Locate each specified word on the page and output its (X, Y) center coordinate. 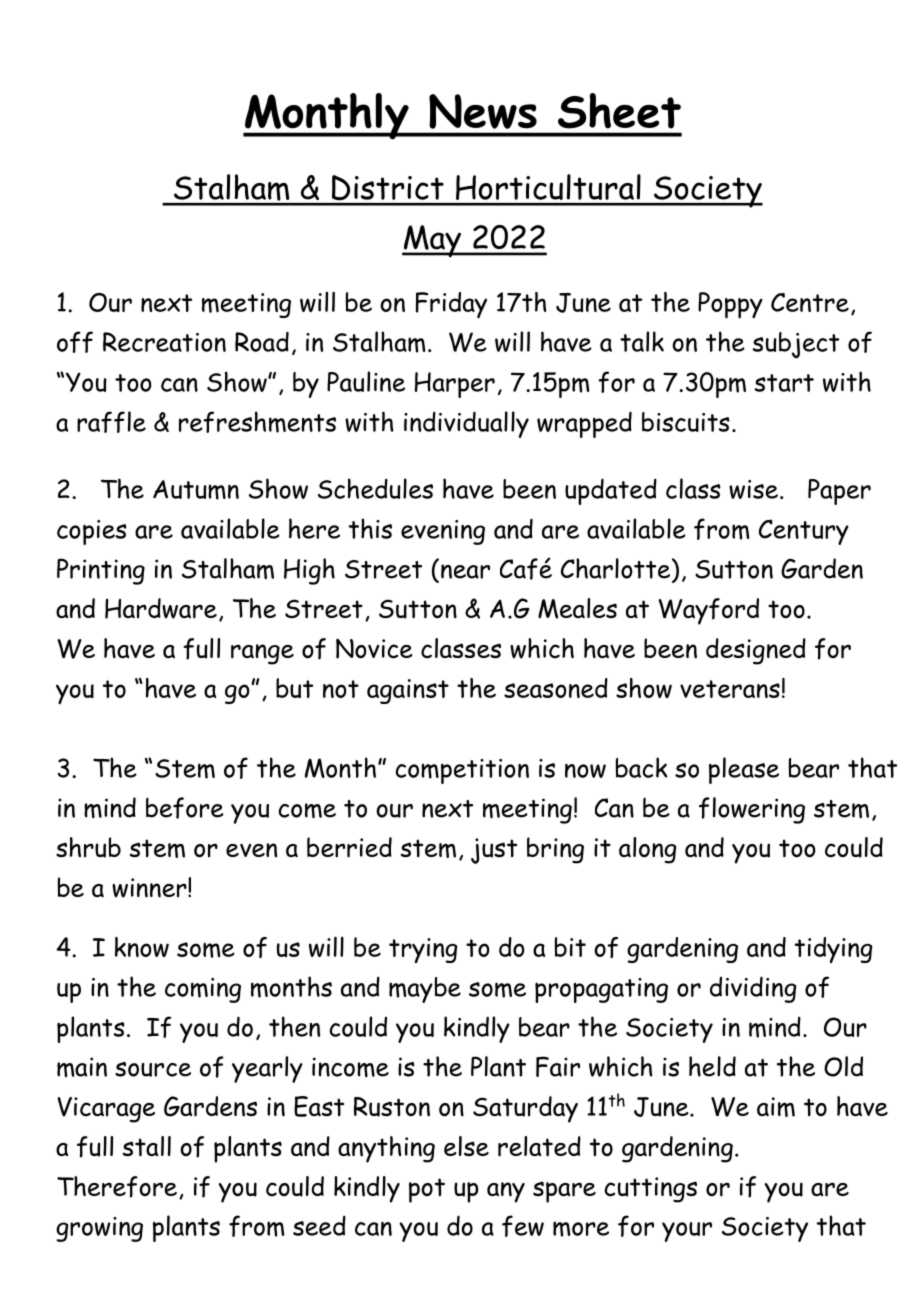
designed (756, 651)
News (483, 111)
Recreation (164, 342)
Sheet (619, 111)
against (408, 691)
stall (147, 1146)
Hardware (161, 608)
